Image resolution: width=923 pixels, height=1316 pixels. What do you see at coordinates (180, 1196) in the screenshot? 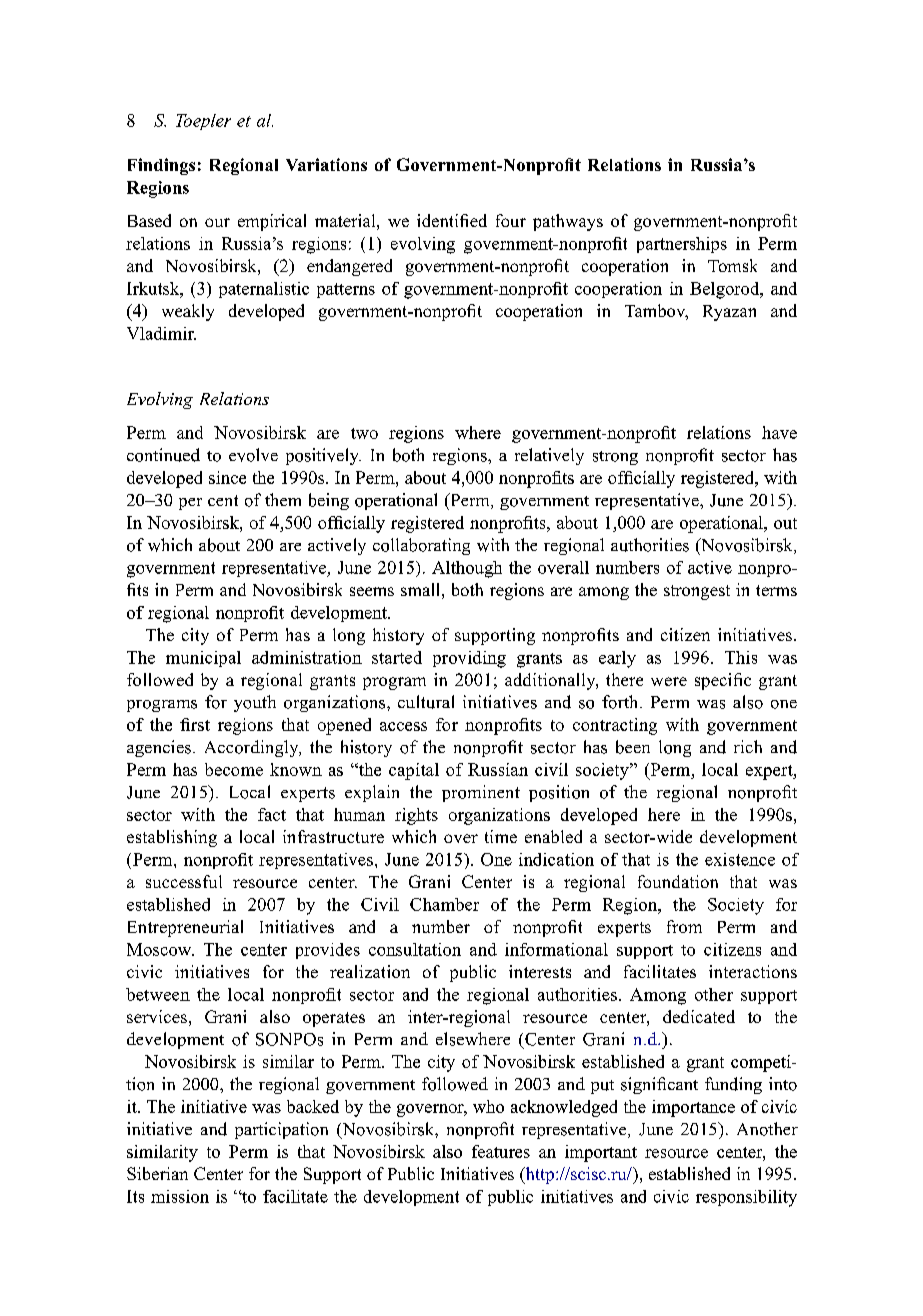
I see `mission` at bounding box center [180, 1196].
